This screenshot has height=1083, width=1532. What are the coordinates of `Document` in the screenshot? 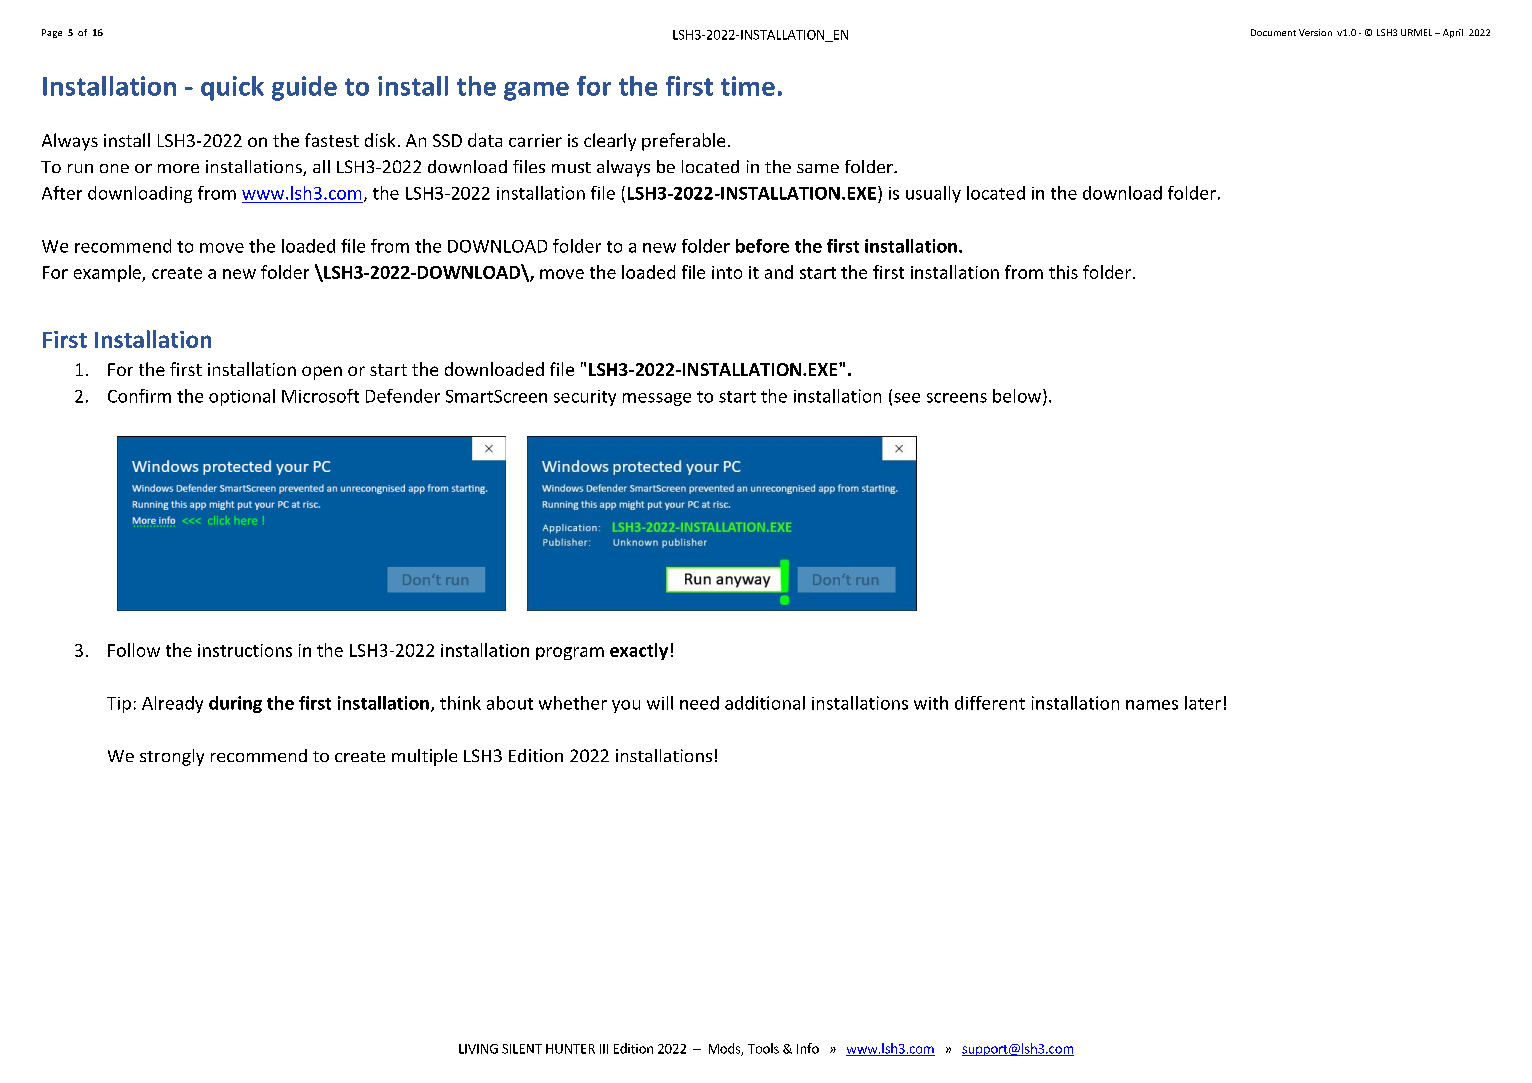 It's located at (1273, 32).
